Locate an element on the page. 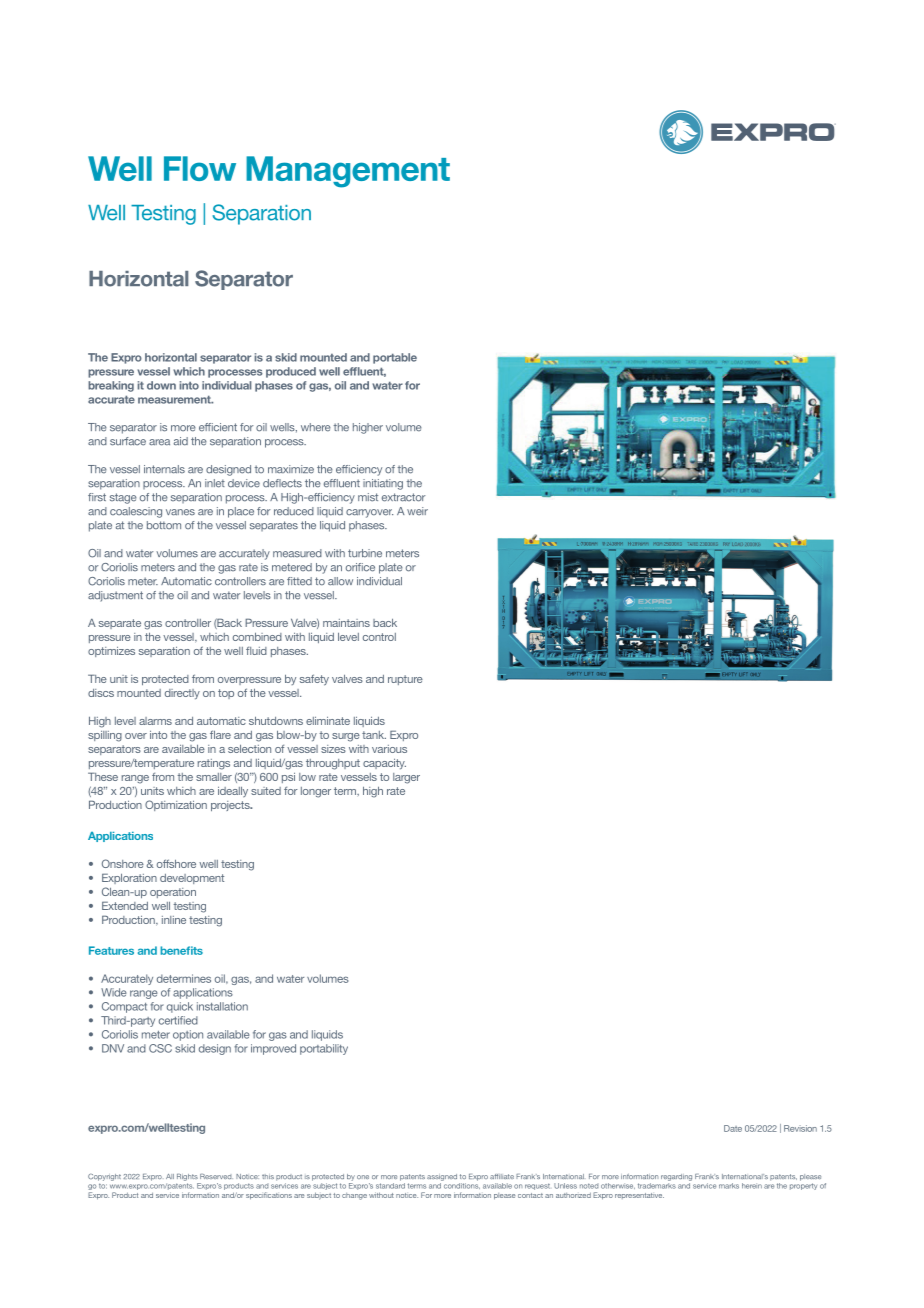 The image size is (924, 1308). Rights is located at coordinates (187, 1177).
